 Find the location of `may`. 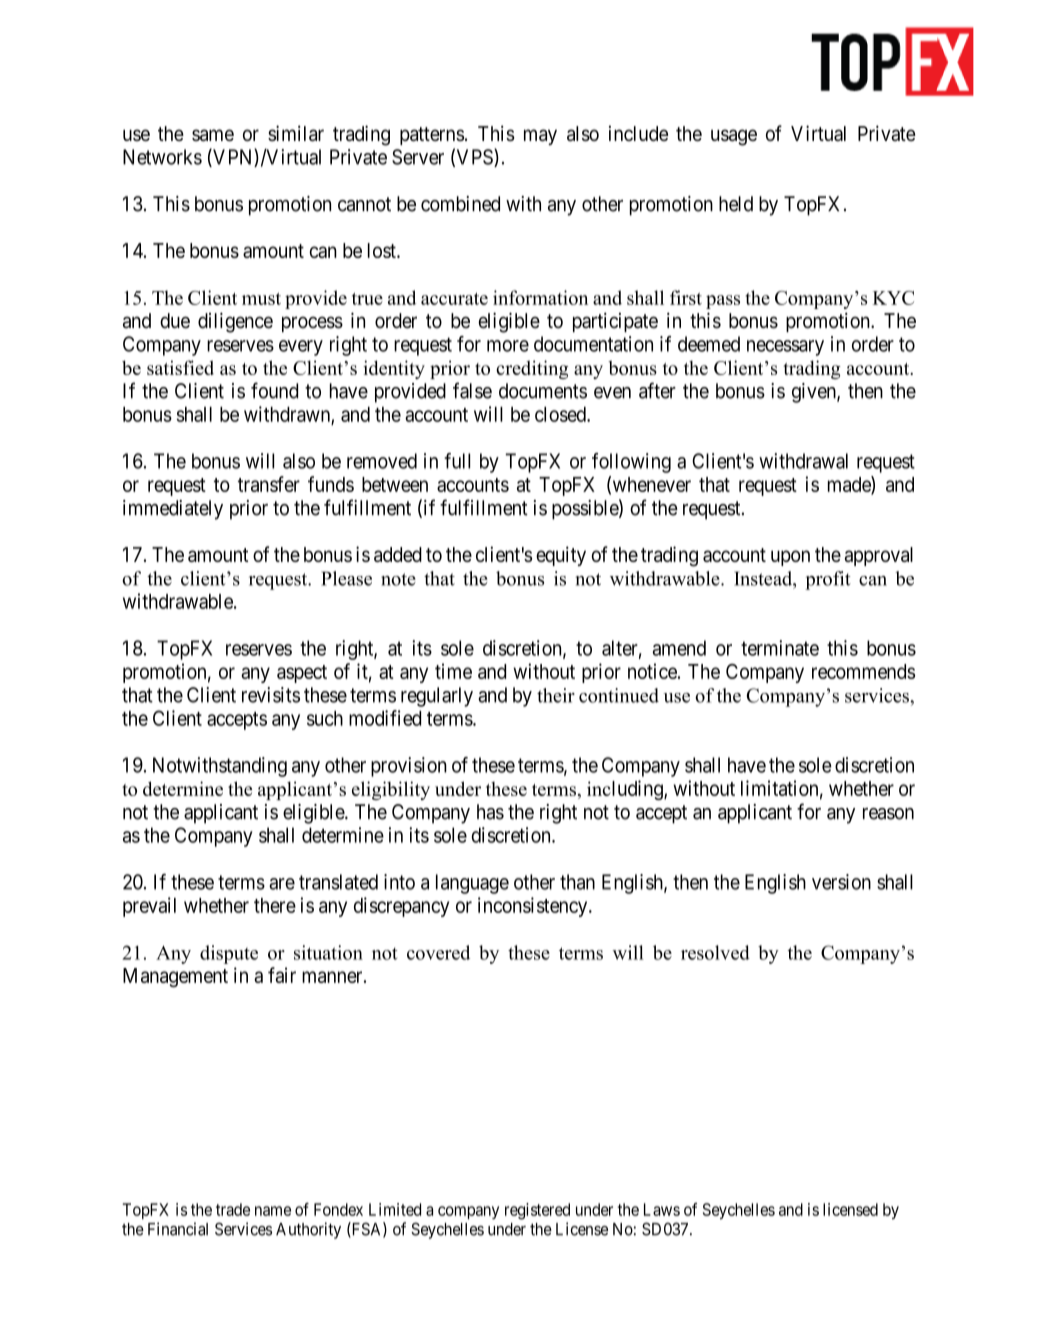

may is located at coordinates (540, 137).
